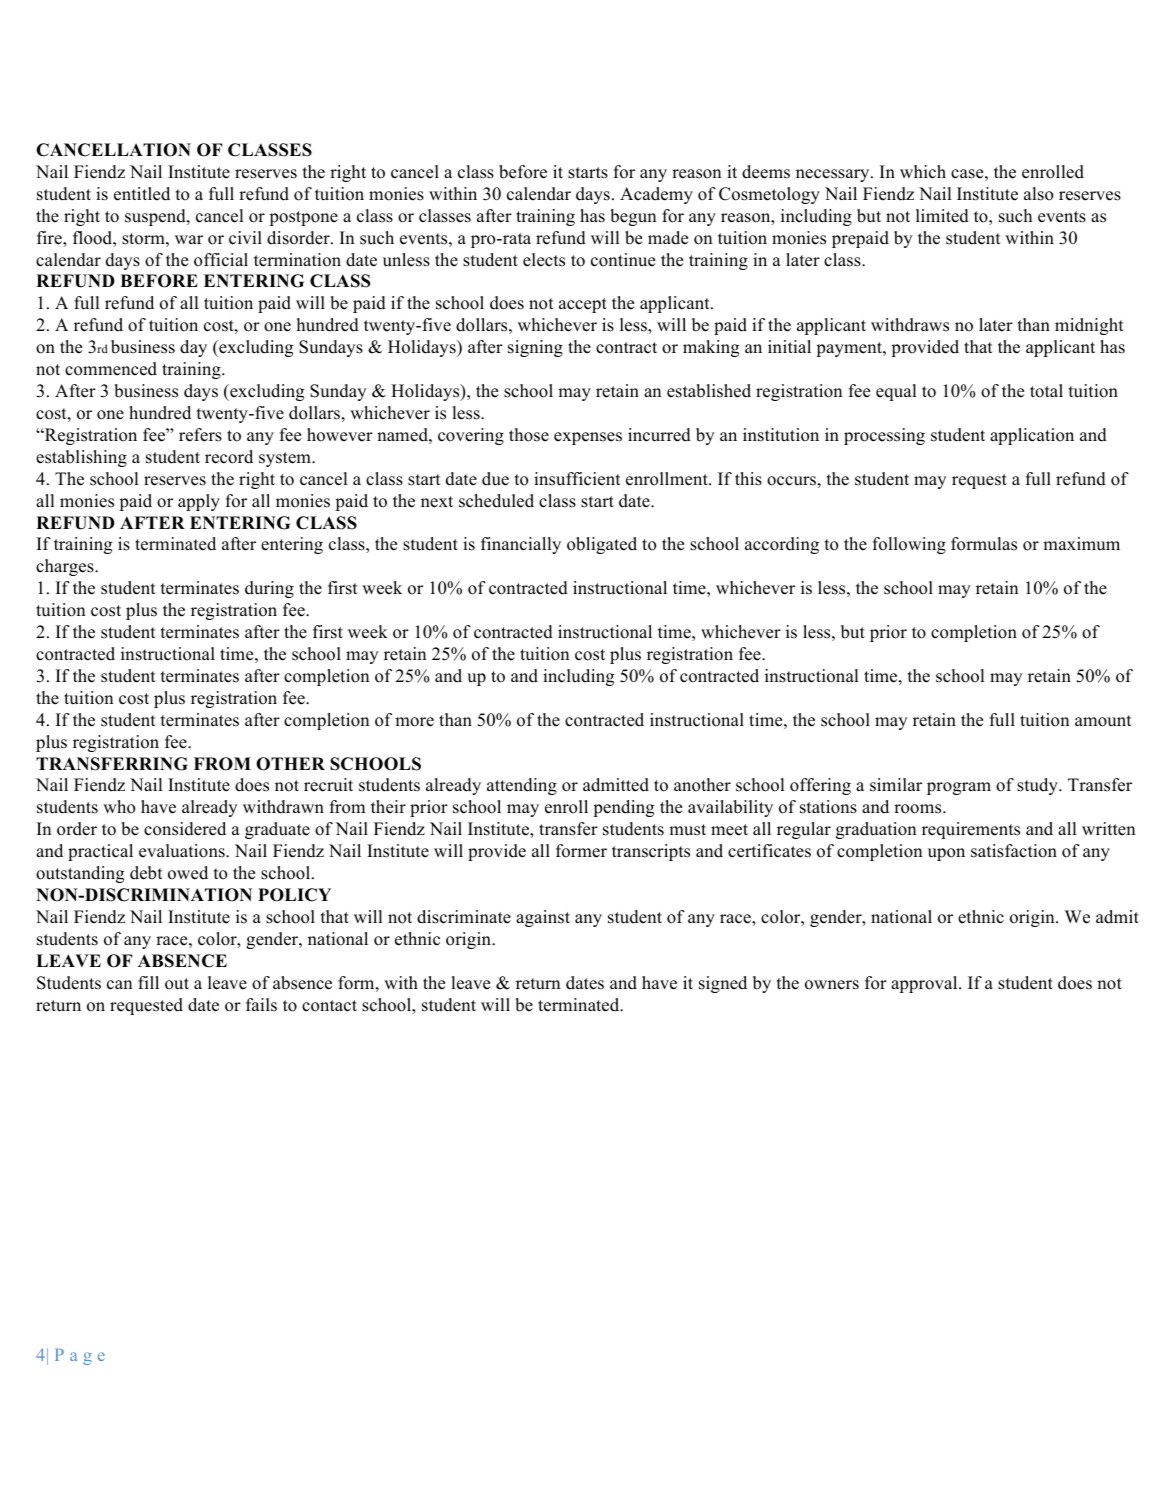  Describe the element at coordinates (269, 589) in the screenshot. I see `during` at that location.
